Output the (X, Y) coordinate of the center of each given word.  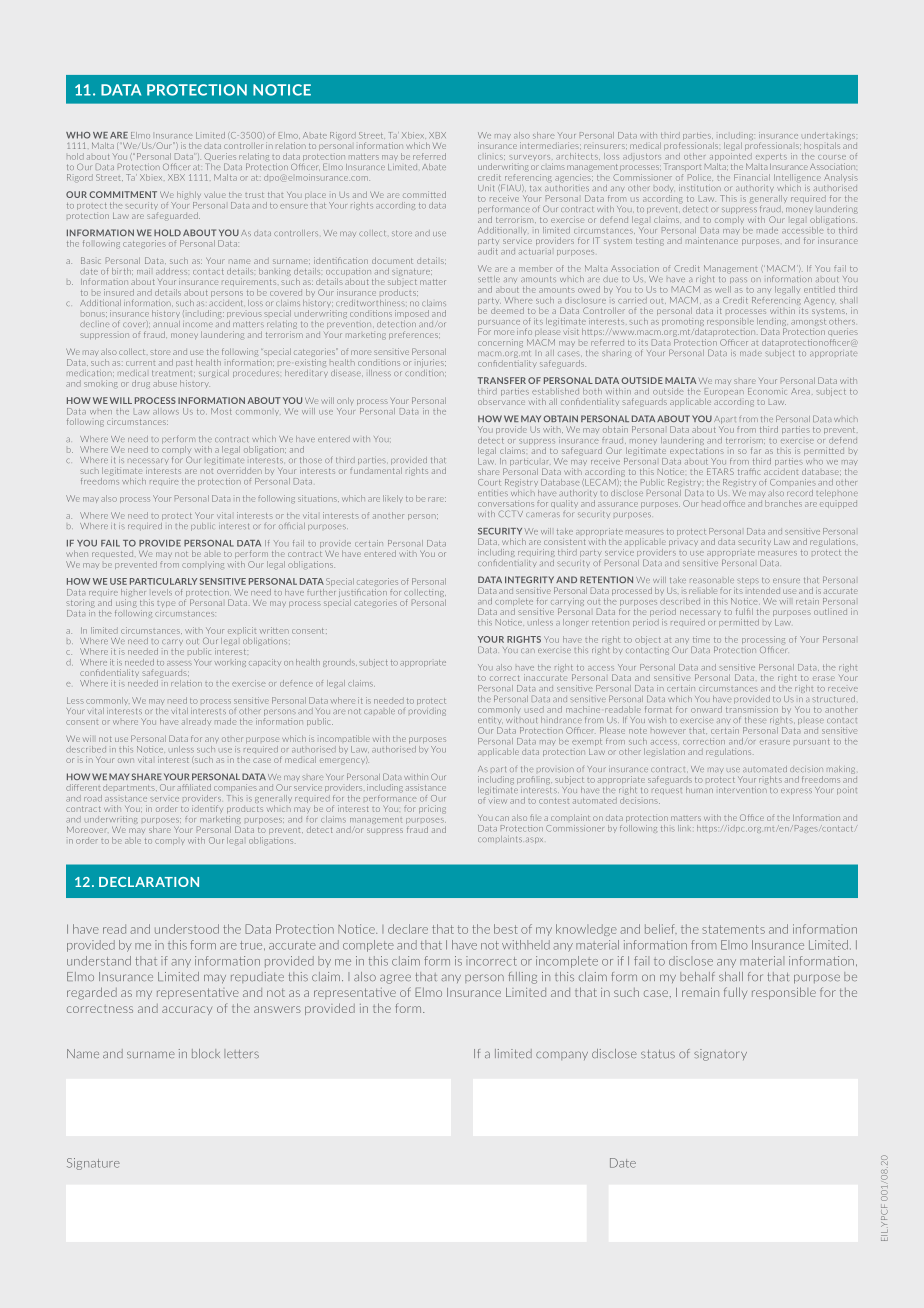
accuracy (187, 1010)
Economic (767, 391)
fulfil (744, 611)
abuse (165, 383)
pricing (432, 809)
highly (189, 195)
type (166, 604)
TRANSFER (502, 380)
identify (207, 808)
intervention (743, 790)
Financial (752, 177)
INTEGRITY (529, 579)
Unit (486, 188)
